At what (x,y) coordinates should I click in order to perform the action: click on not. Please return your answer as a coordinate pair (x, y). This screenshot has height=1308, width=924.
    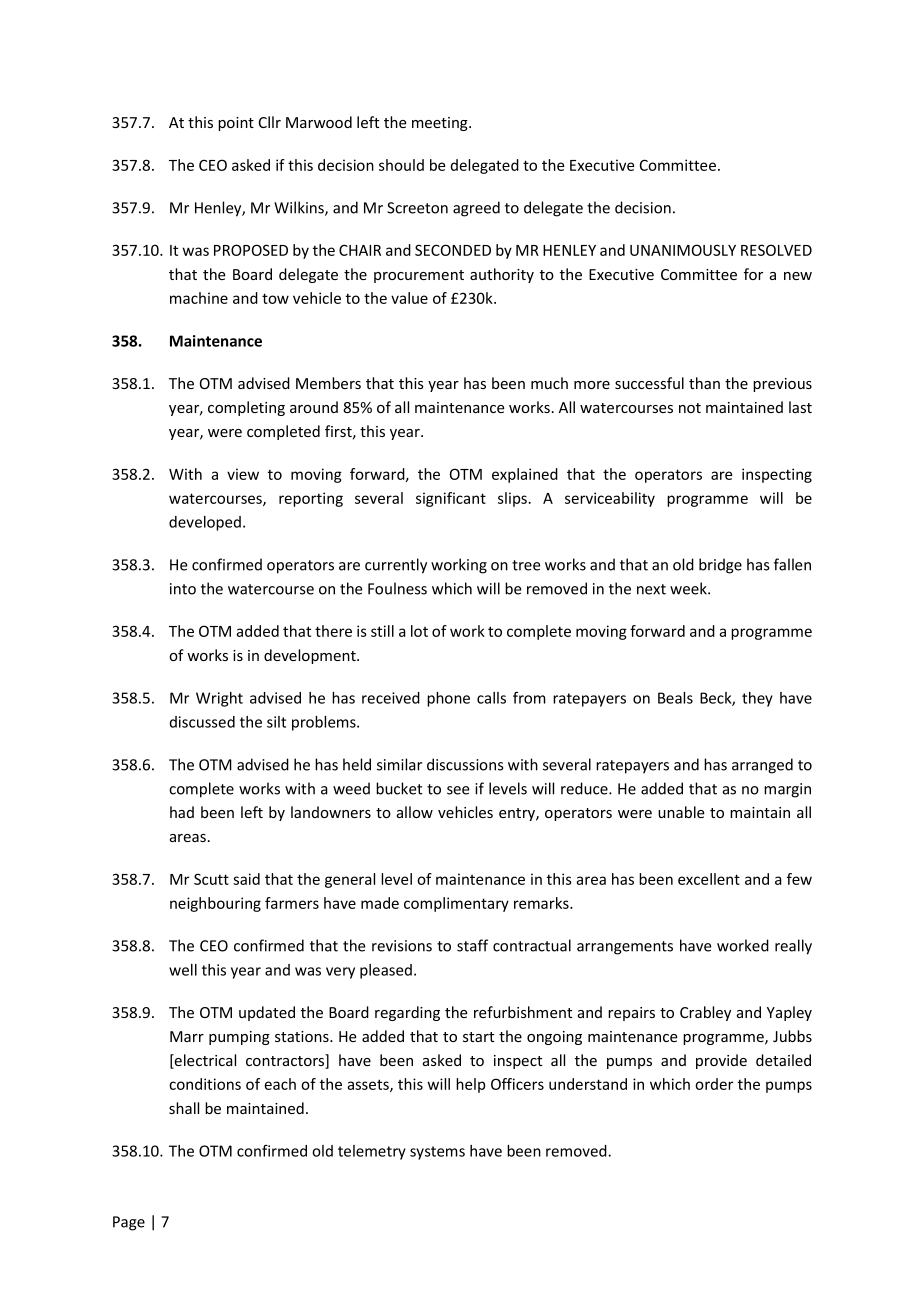
    Looking at the image, I should click on (690, 408).
